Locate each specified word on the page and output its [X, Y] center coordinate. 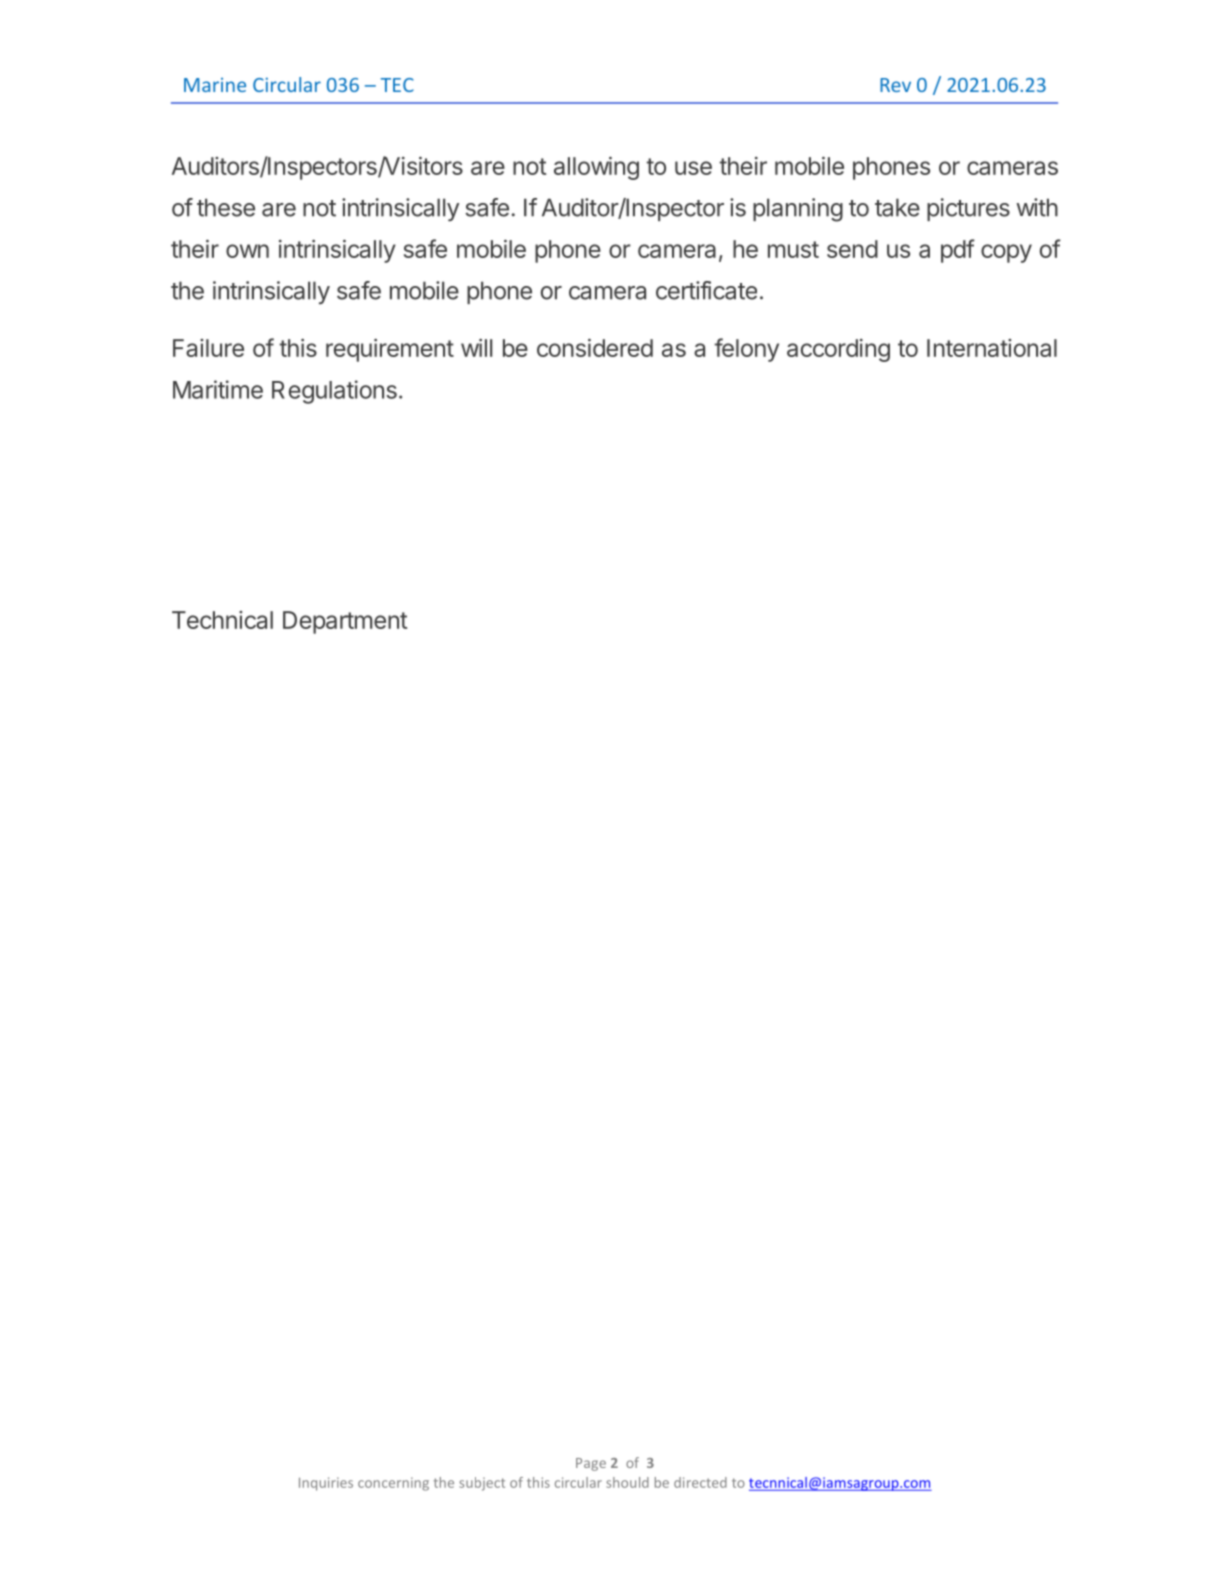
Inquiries [326, 1484]
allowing [596, 168]
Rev [895, 85]
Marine [215, 85]
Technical [222, 620]
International [992, 348]
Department [345, 622]
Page [591, 1464]
